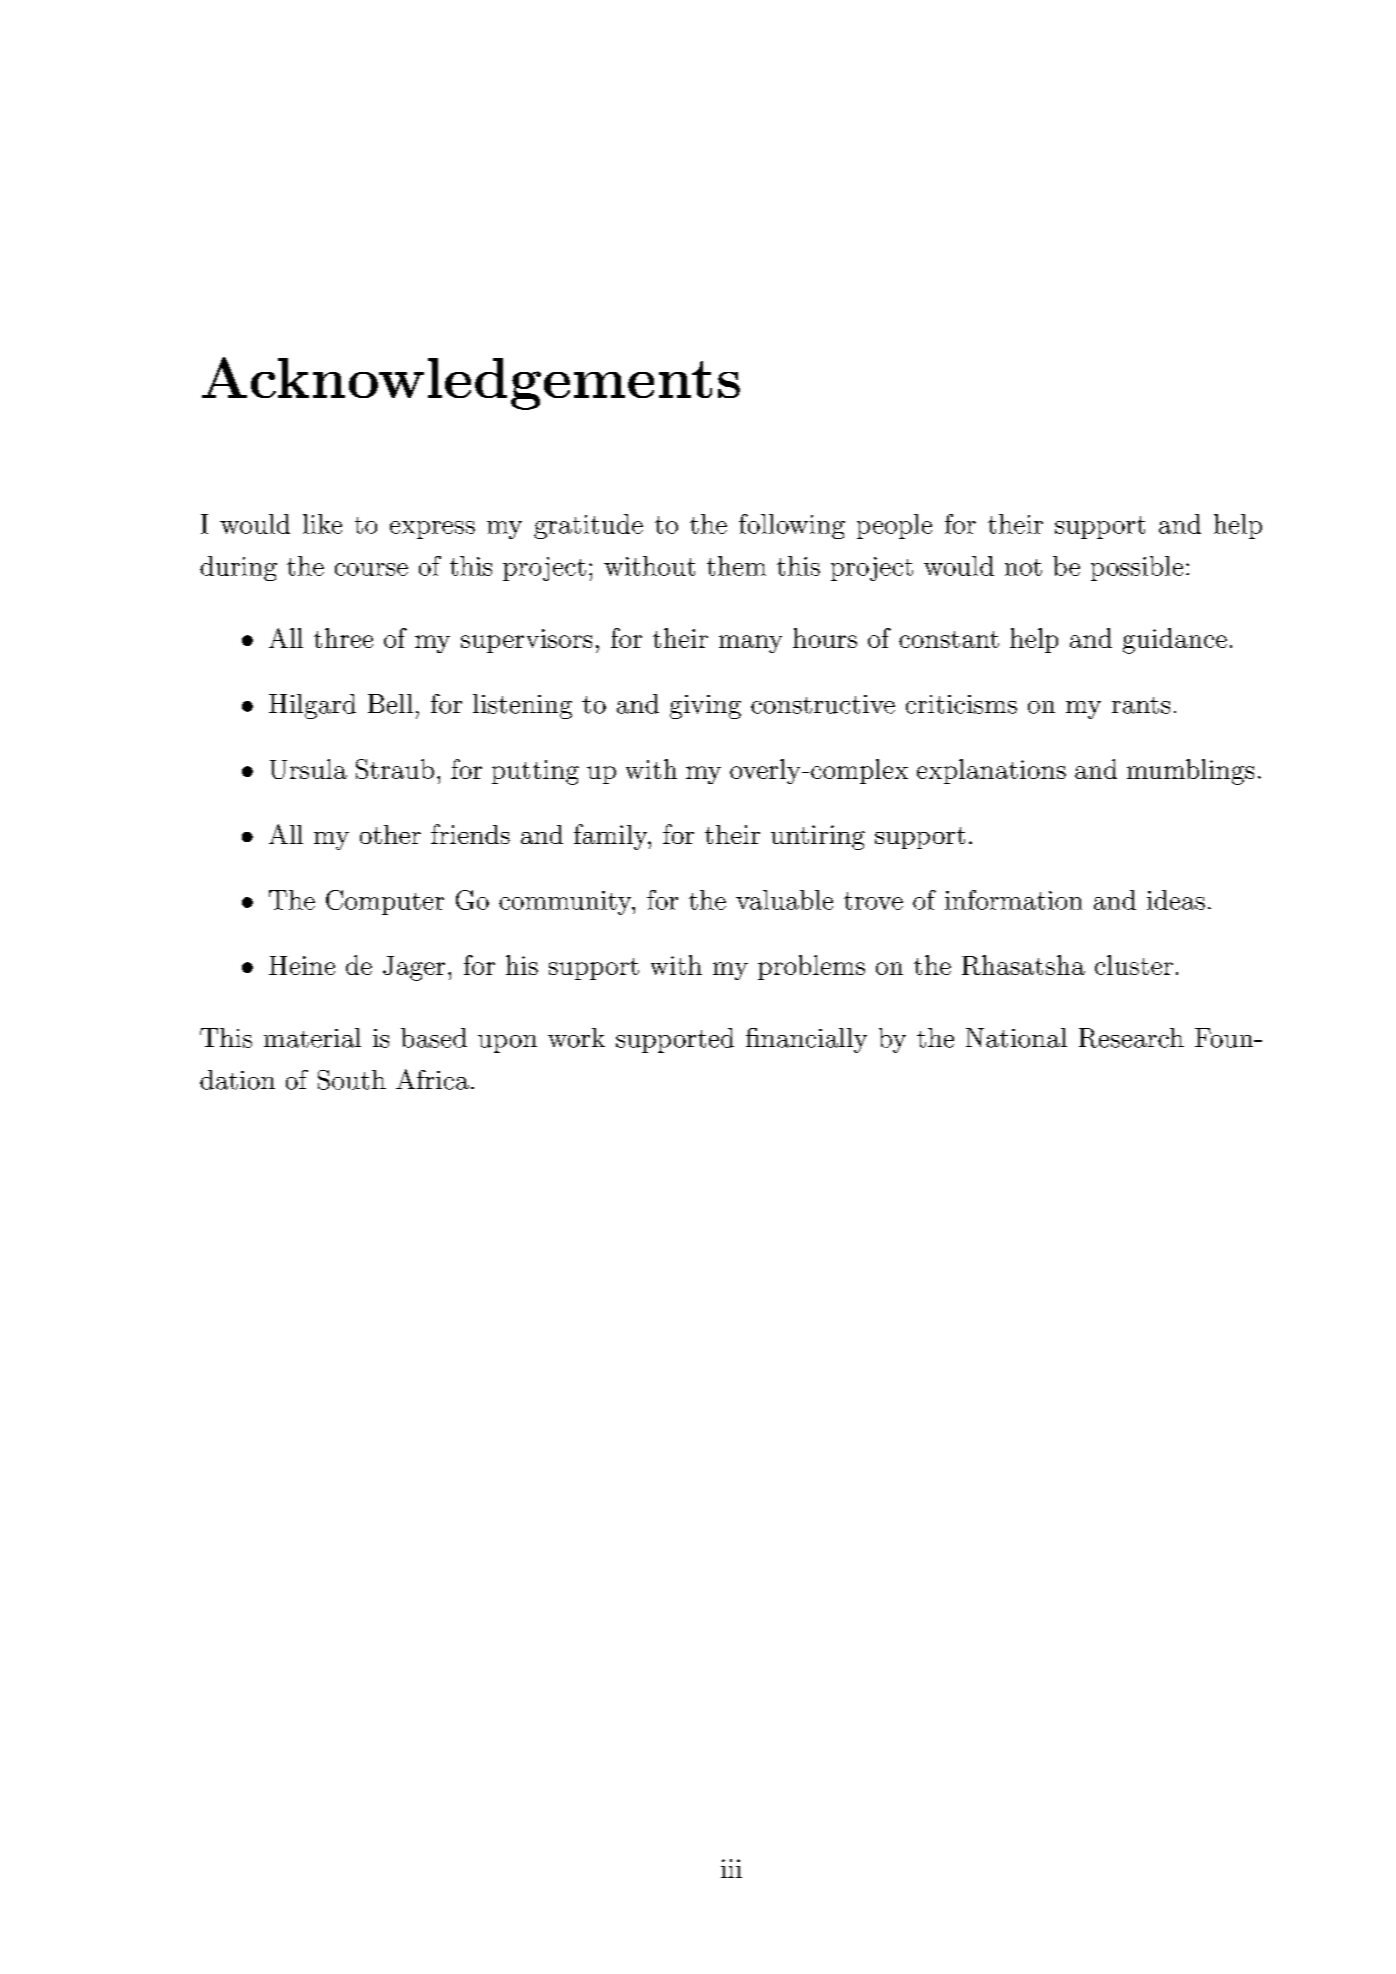 The height and width of the document is (1974, 1396). Describe the element at coordinates (322, 524) in the document. I see `like` at that location.
